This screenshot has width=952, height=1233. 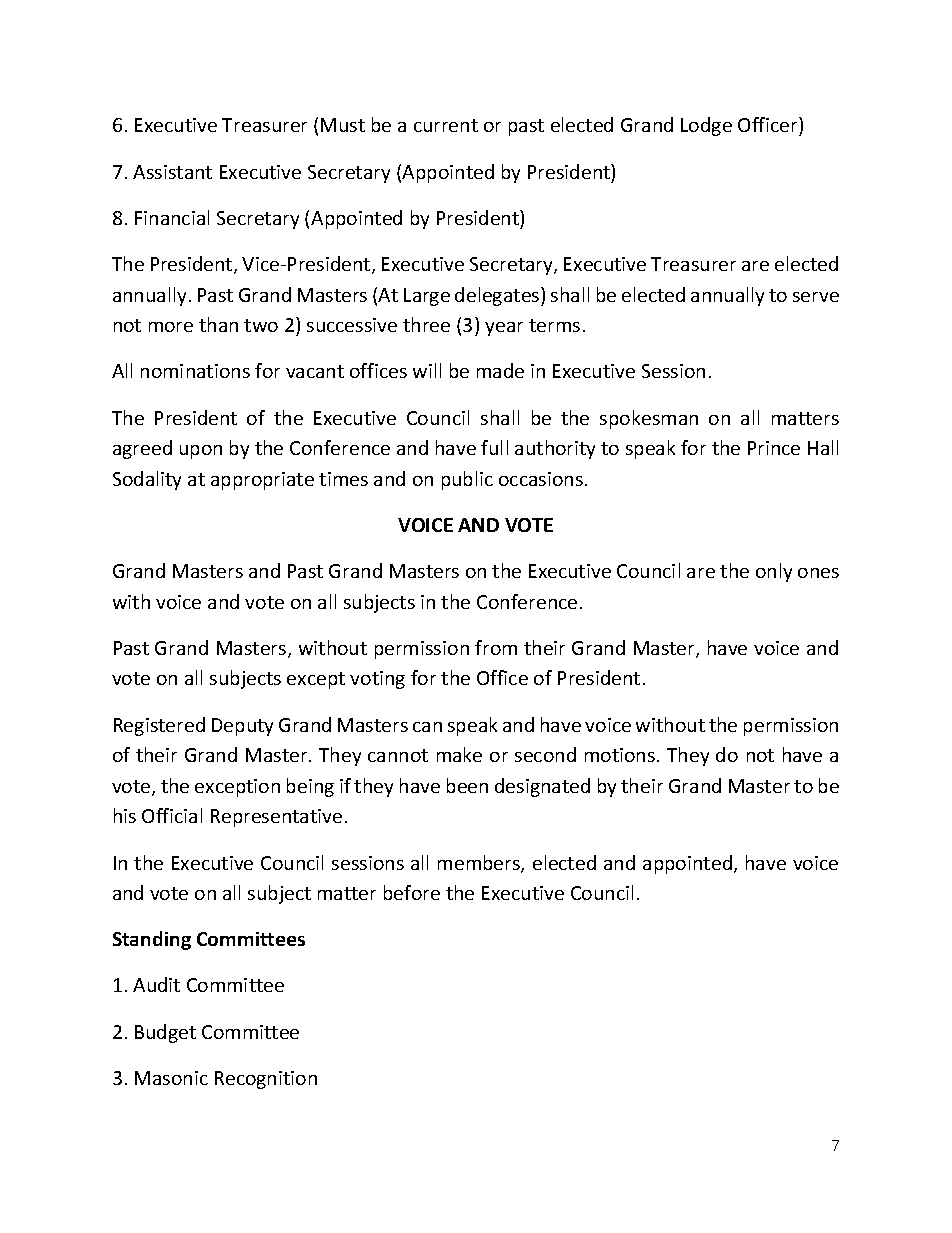 What do you see at coordinates (165, 1033) in the screenshot?
I see `Budget` at bounding box center [165, 1033].
